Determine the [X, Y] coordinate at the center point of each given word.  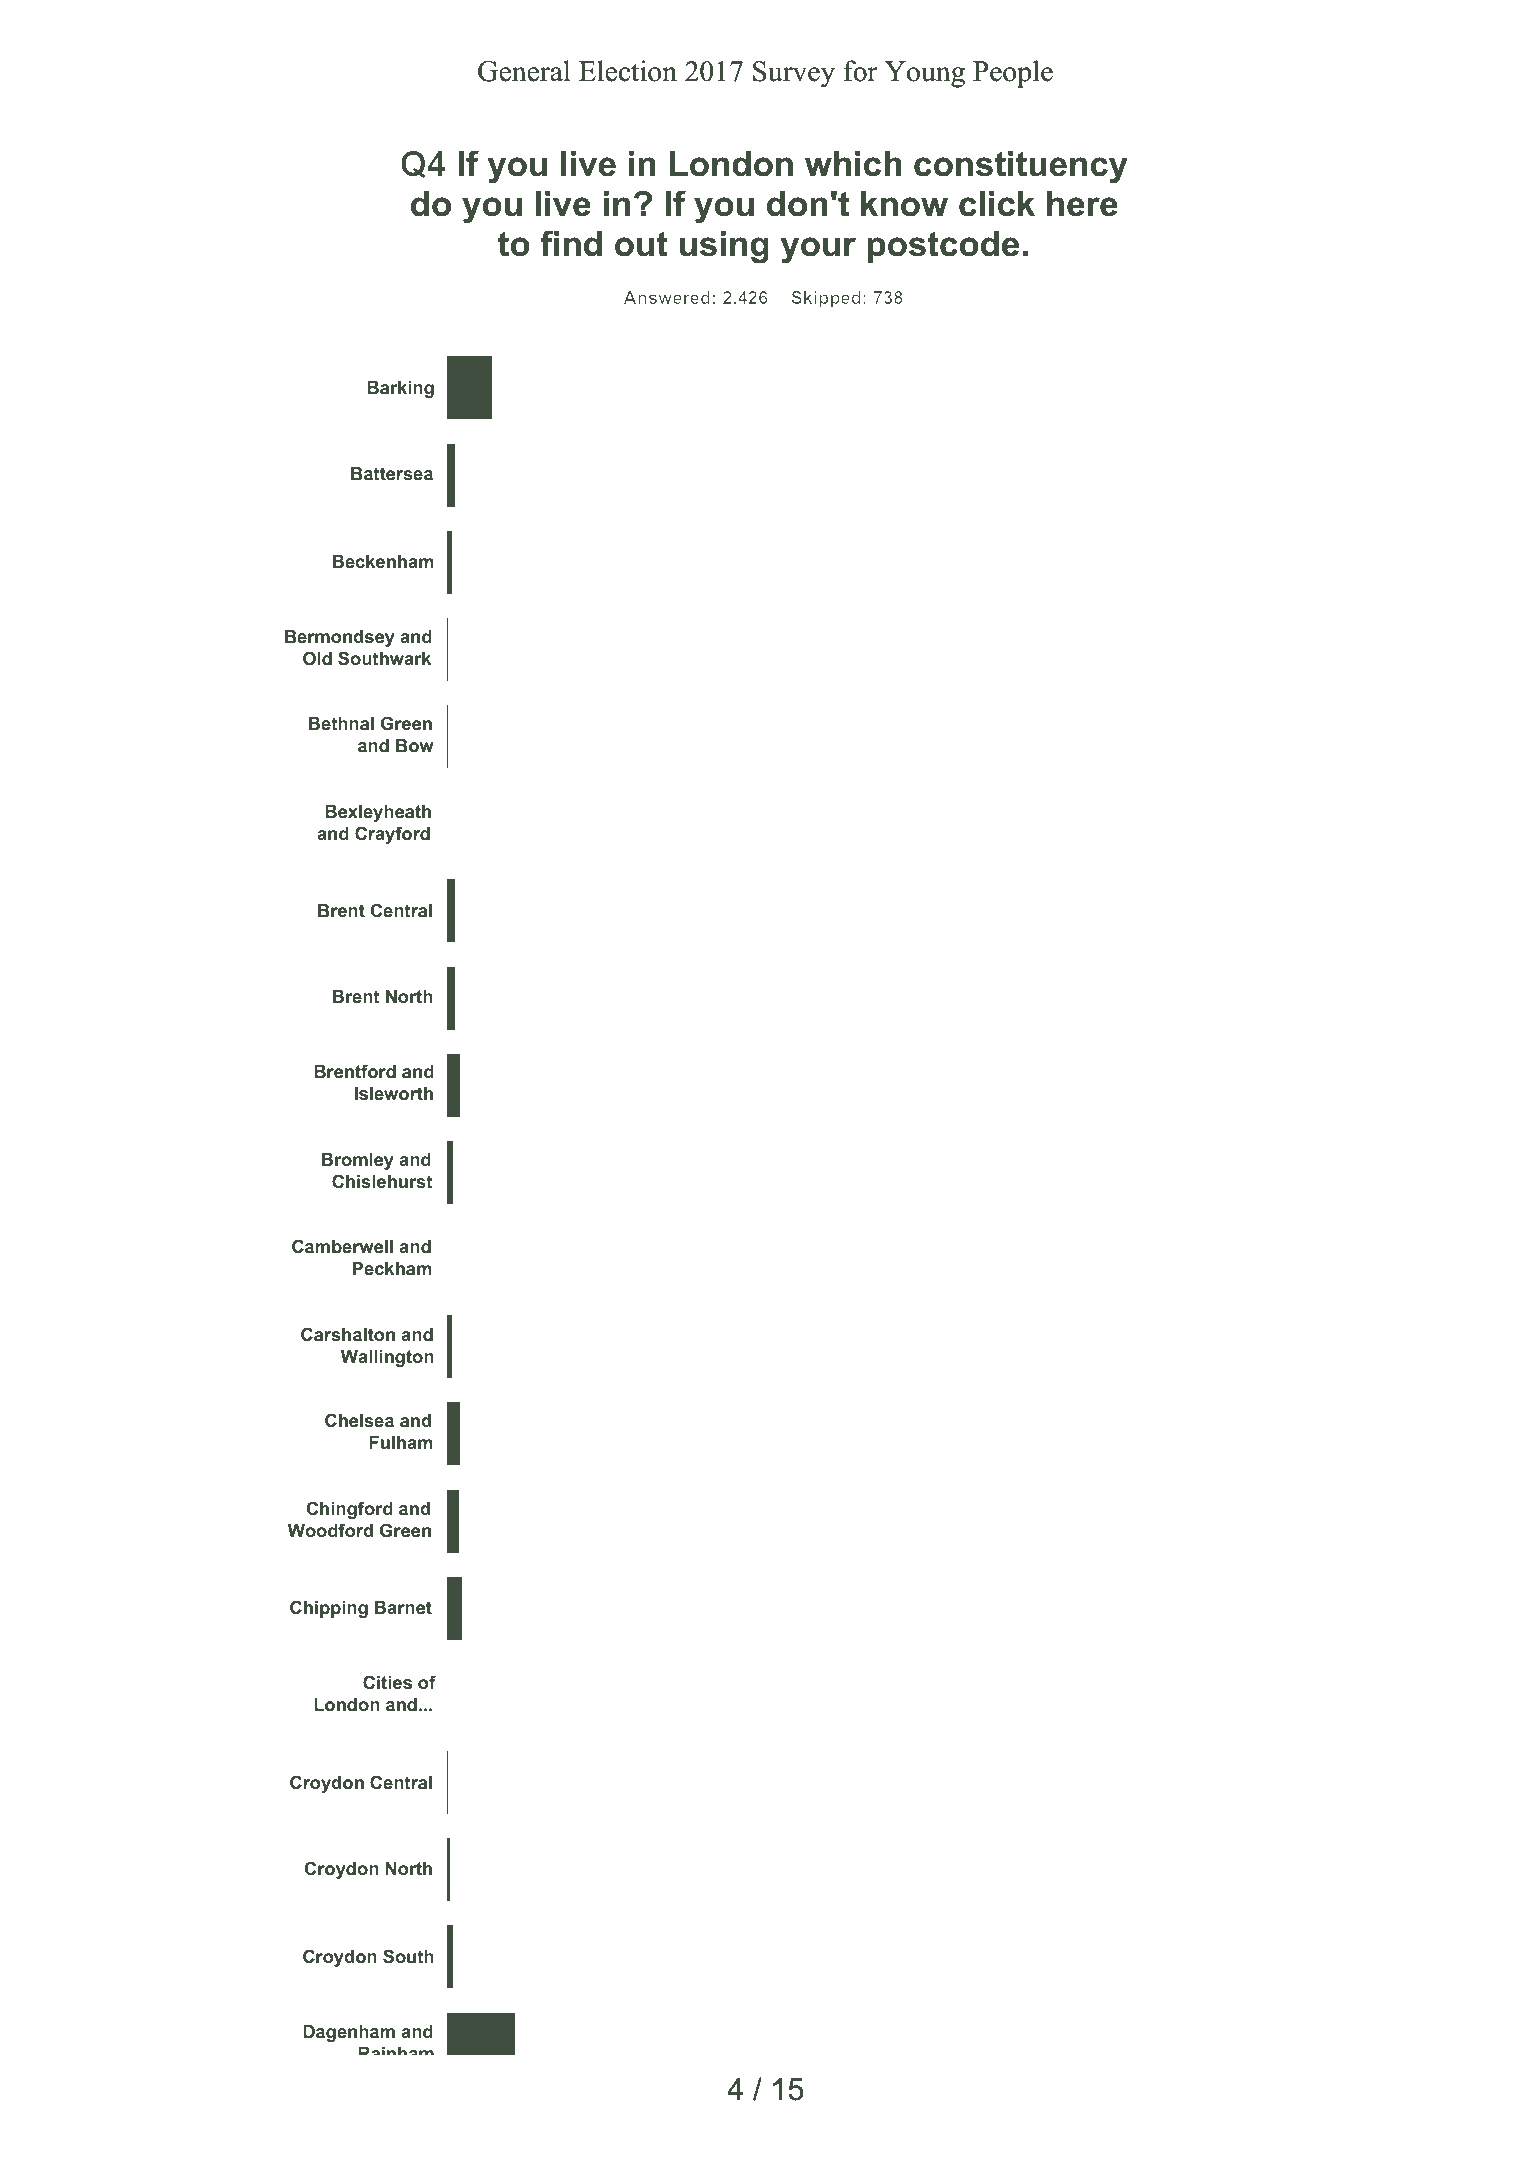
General [524, 71]
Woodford [330, 1530]
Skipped [826, 299]
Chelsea [359, 1420]
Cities [387, 1682]
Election [628, 71]
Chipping [329, 1609]
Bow [415, 745]
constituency [1021, 167]
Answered [666, 297]
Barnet [403, 1607]
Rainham [396, 2051]
